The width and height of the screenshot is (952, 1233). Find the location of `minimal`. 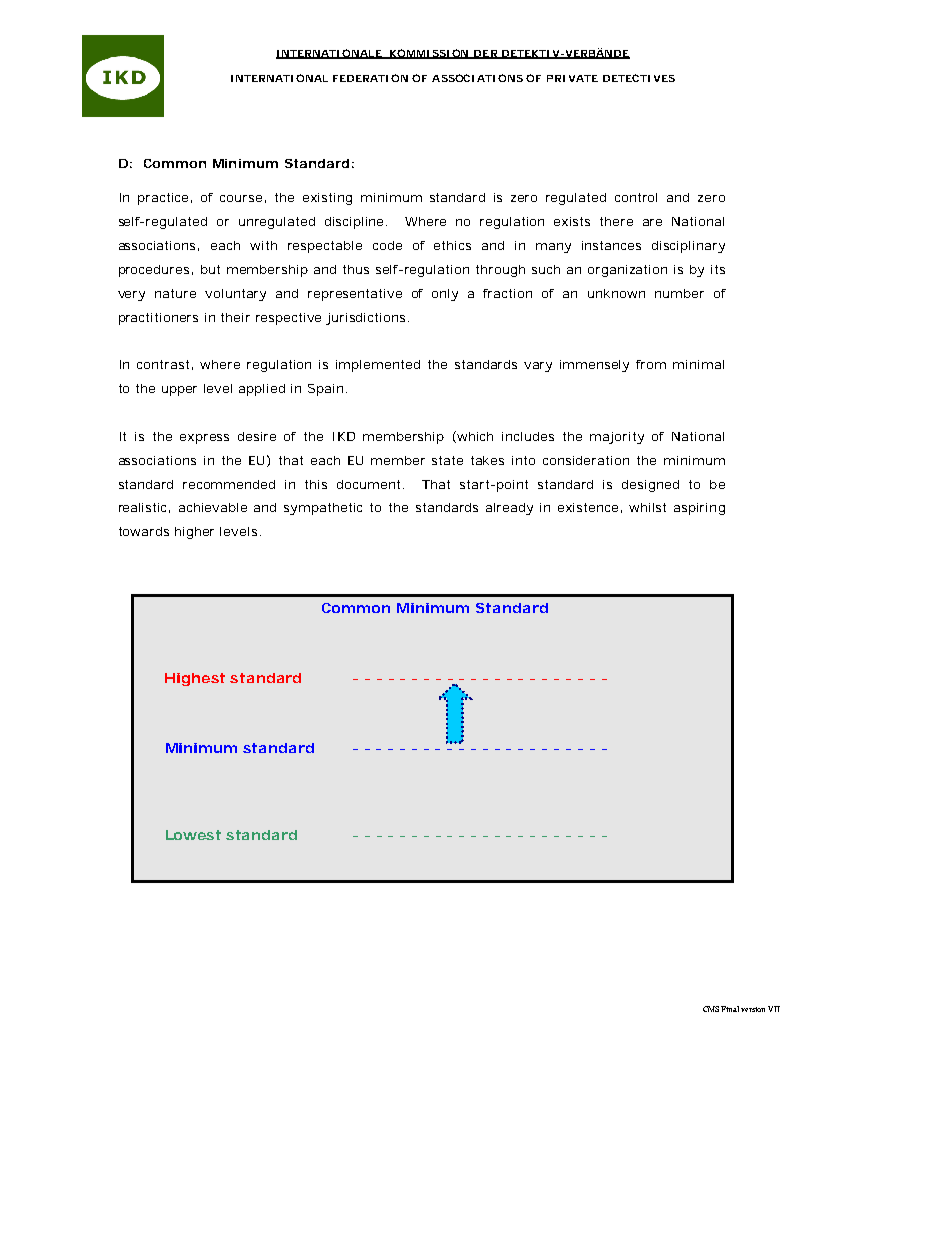

minimal is located at coordinates (698, 364).
